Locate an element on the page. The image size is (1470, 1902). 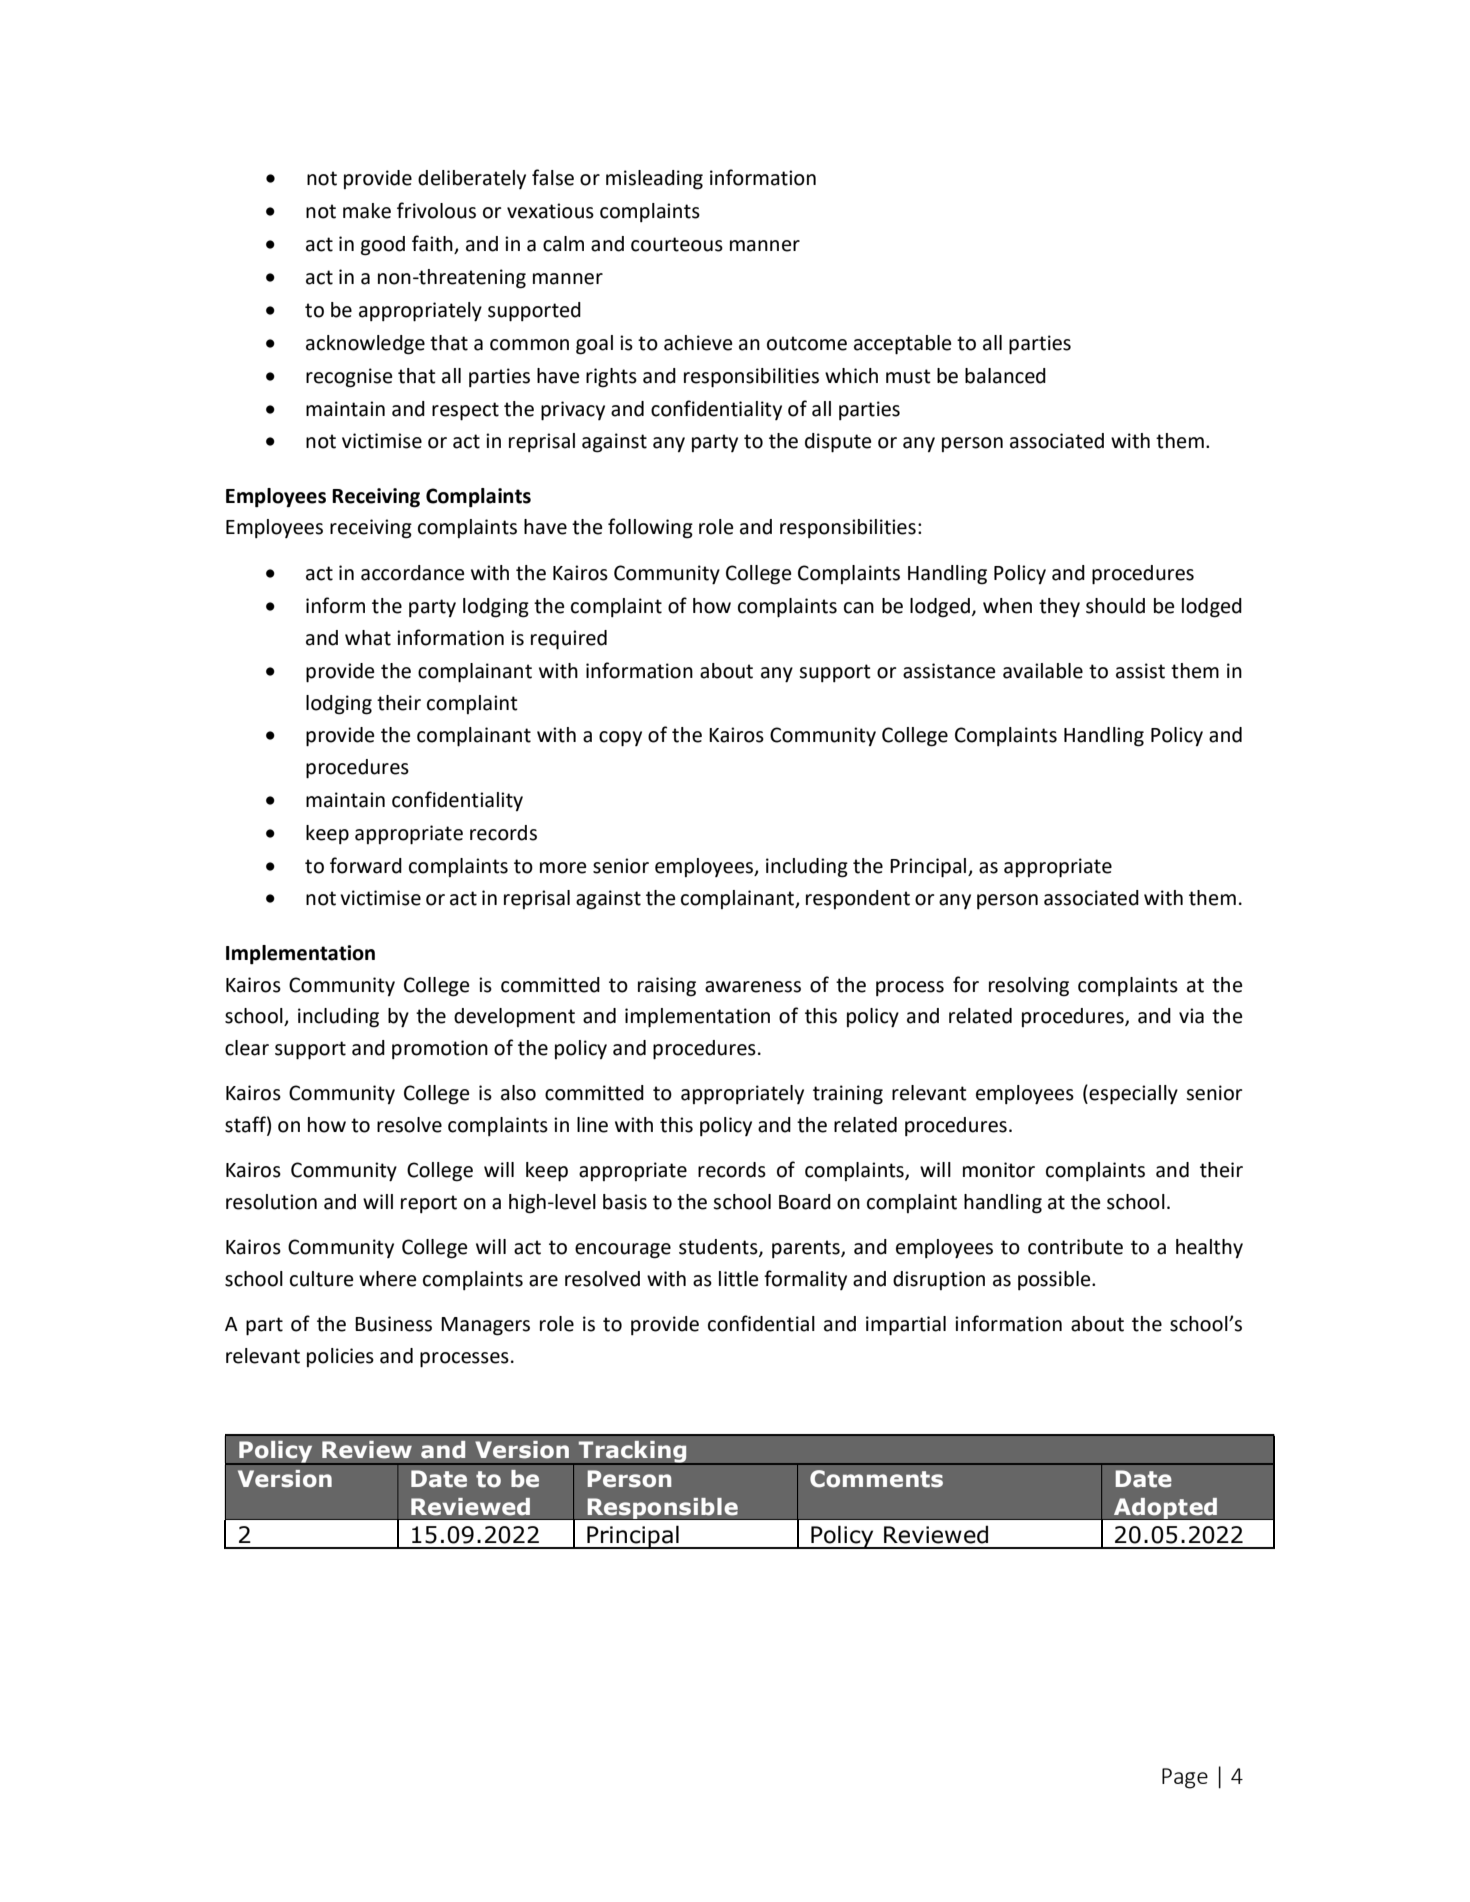
resolving is located at coordinates (1029, 987).
